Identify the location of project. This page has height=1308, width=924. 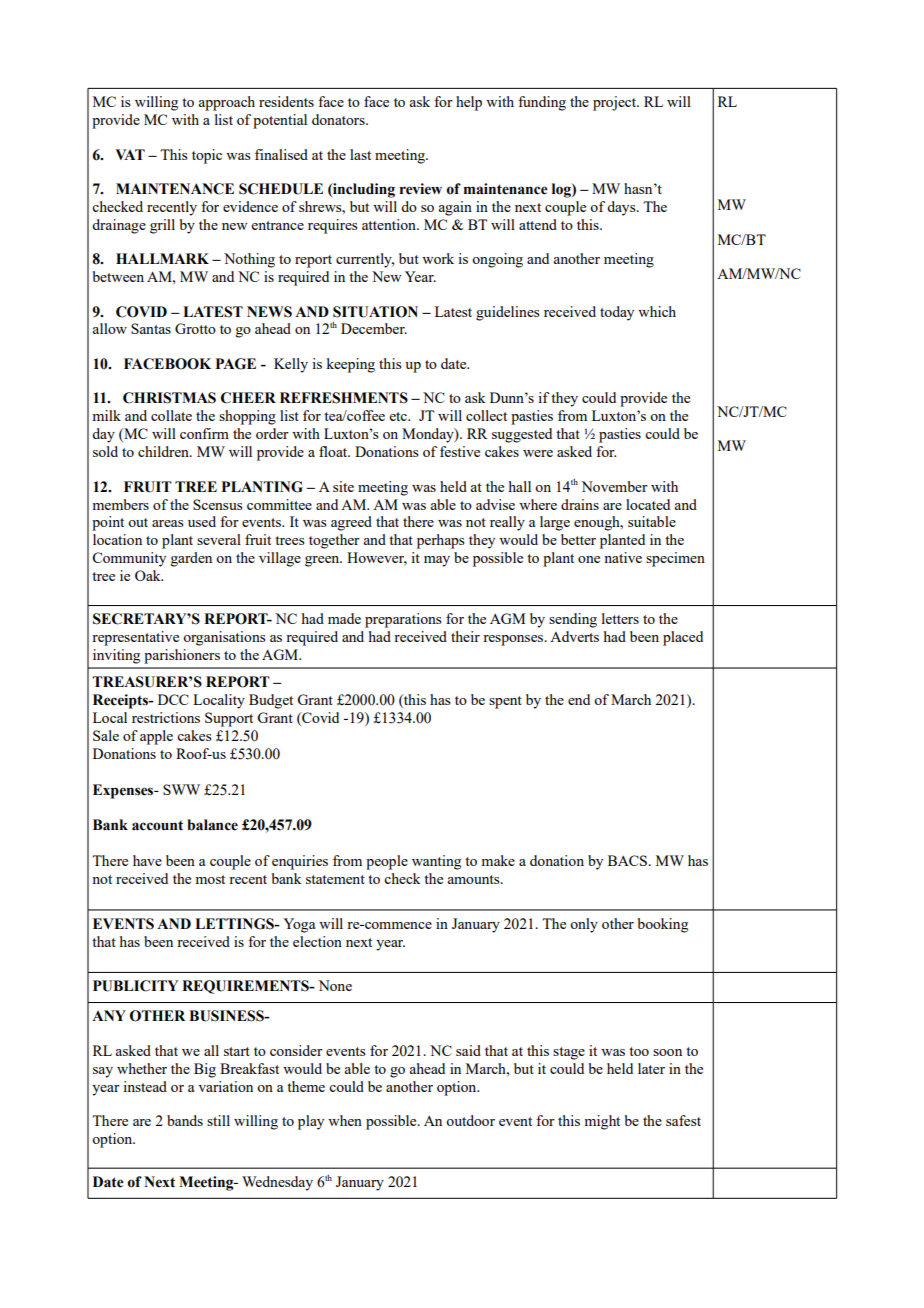
(616, 103).
